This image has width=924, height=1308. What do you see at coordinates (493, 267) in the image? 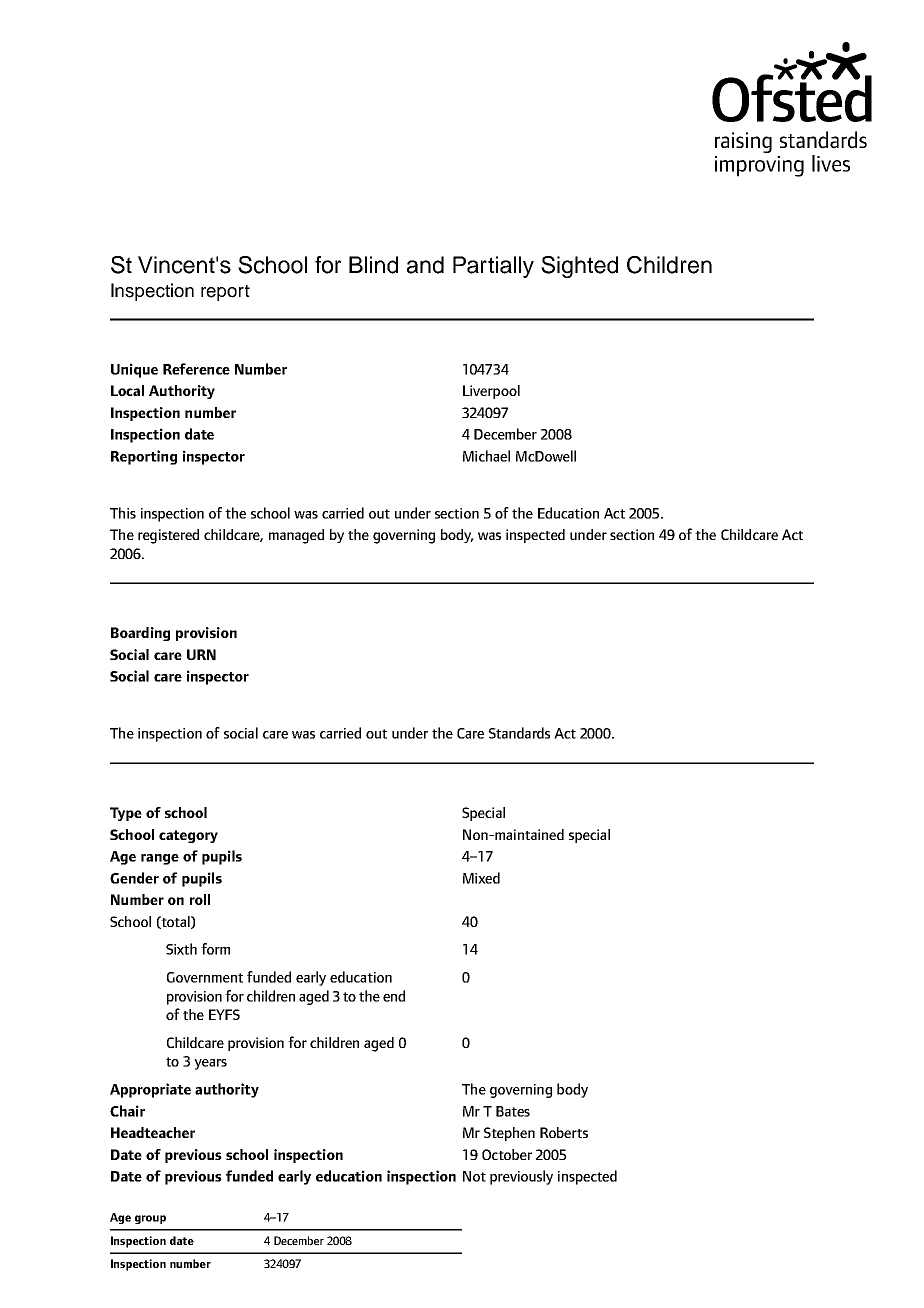
I see `Partially` at bounding box center [493, 267].
